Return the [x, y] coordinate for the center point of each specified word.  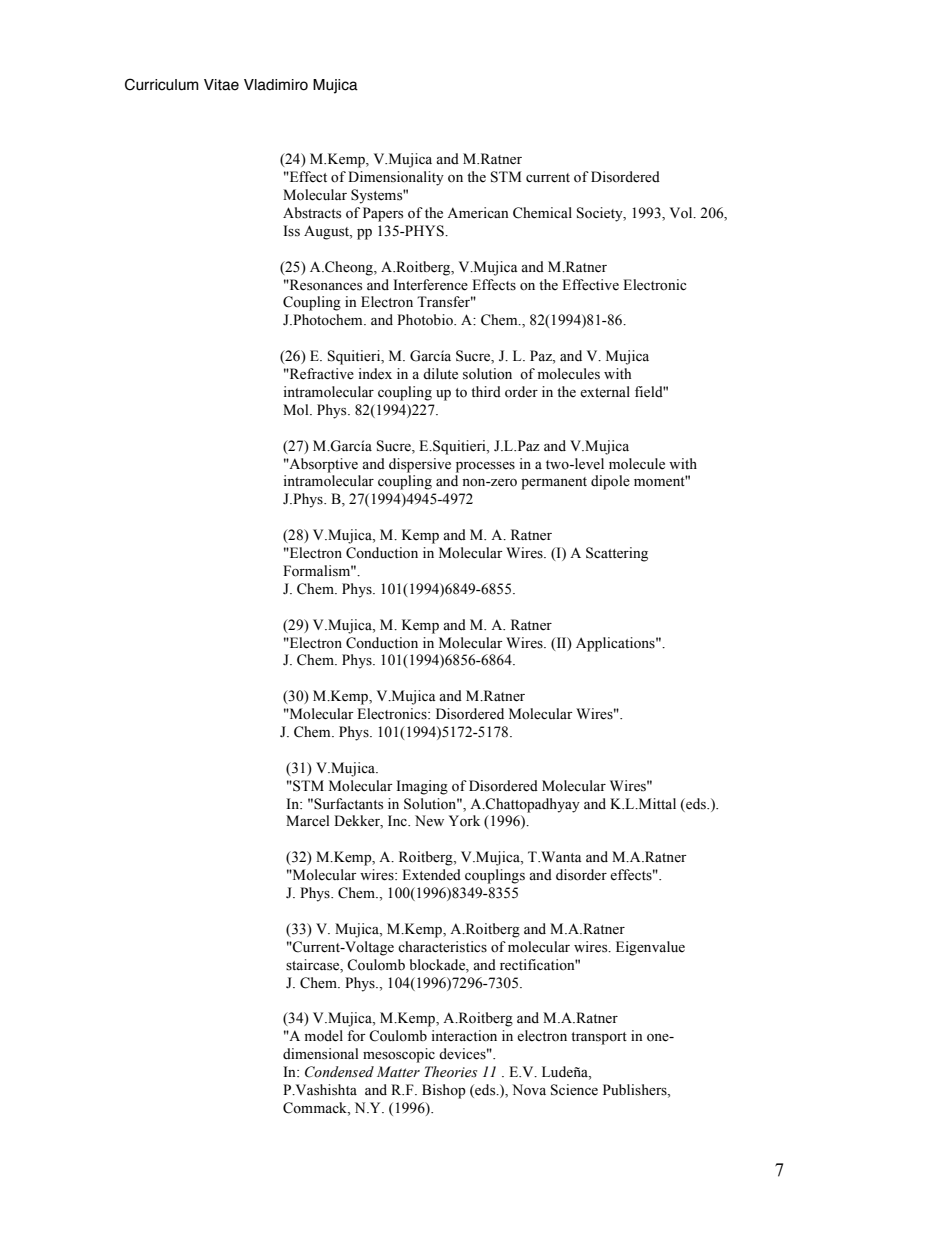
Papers [383, 214]
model [324, 1036]
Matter [398, 1071]
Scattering [617, 554]
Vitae [221, 85]
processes [485, 467]
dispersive [420, 465]
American [478, 213]
